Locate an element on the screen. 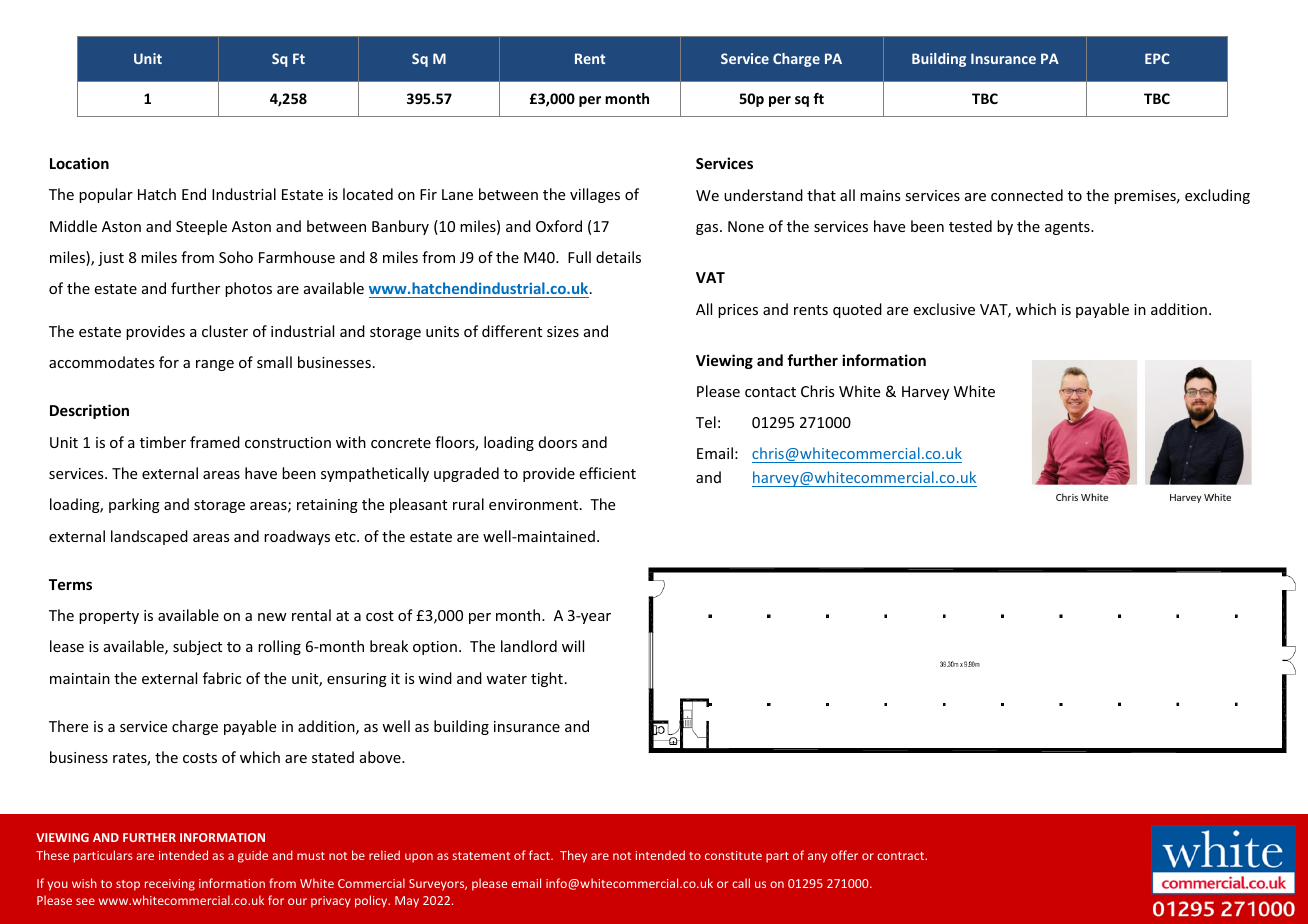  They is located at coordinates (573, 856).
